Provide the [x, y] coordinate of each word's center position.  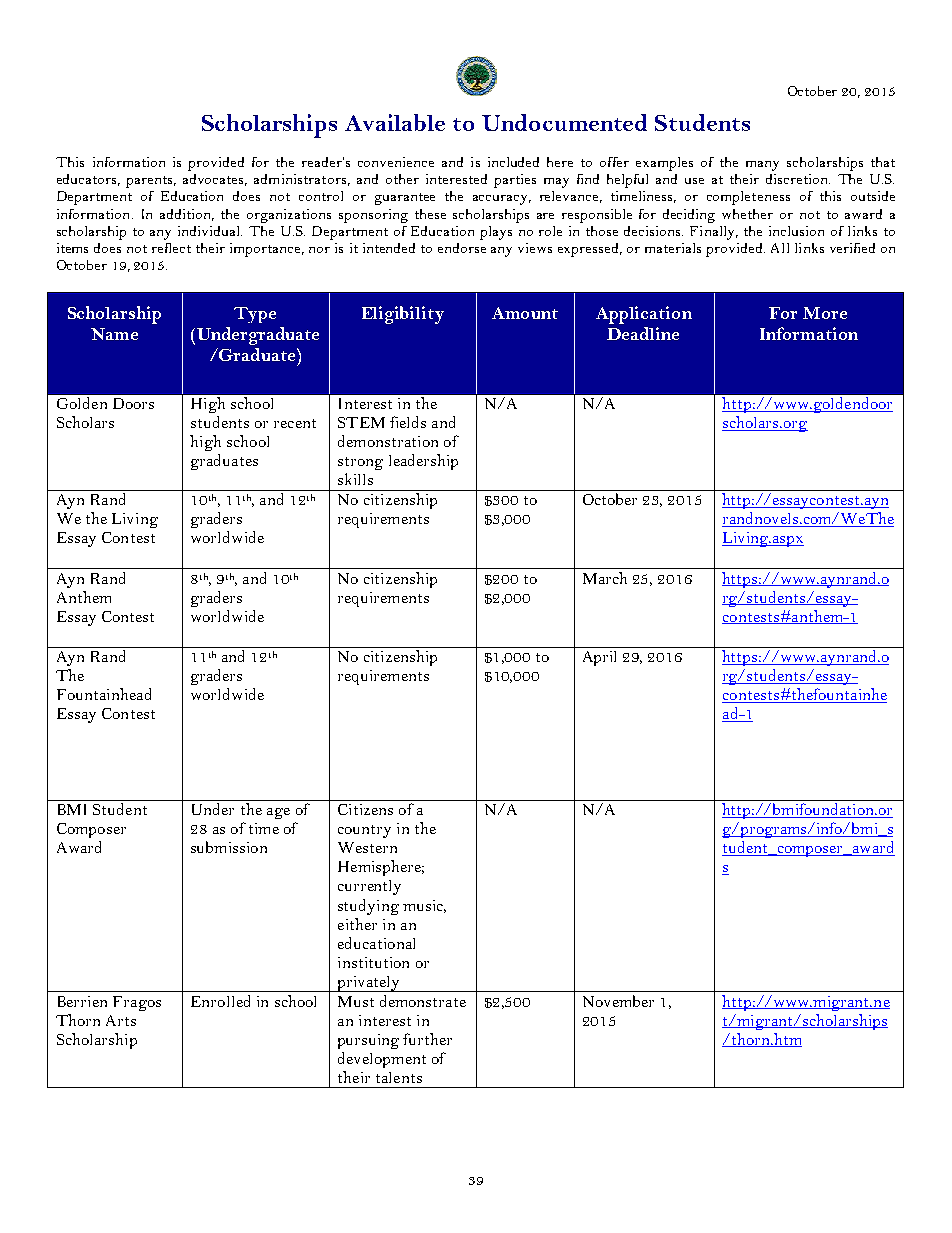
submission [229, 847]
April [599, 658]
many [762, 166]
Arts [121, 1020]
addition [187, 215]
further [427, 1039]
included [513, 162]
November [618, 1001]
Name [114, 334]
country [364, 831]
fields [408, 422]
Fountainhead [104, 694]
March [605, 578]
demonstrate [423, 1001]
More [825, 313]
